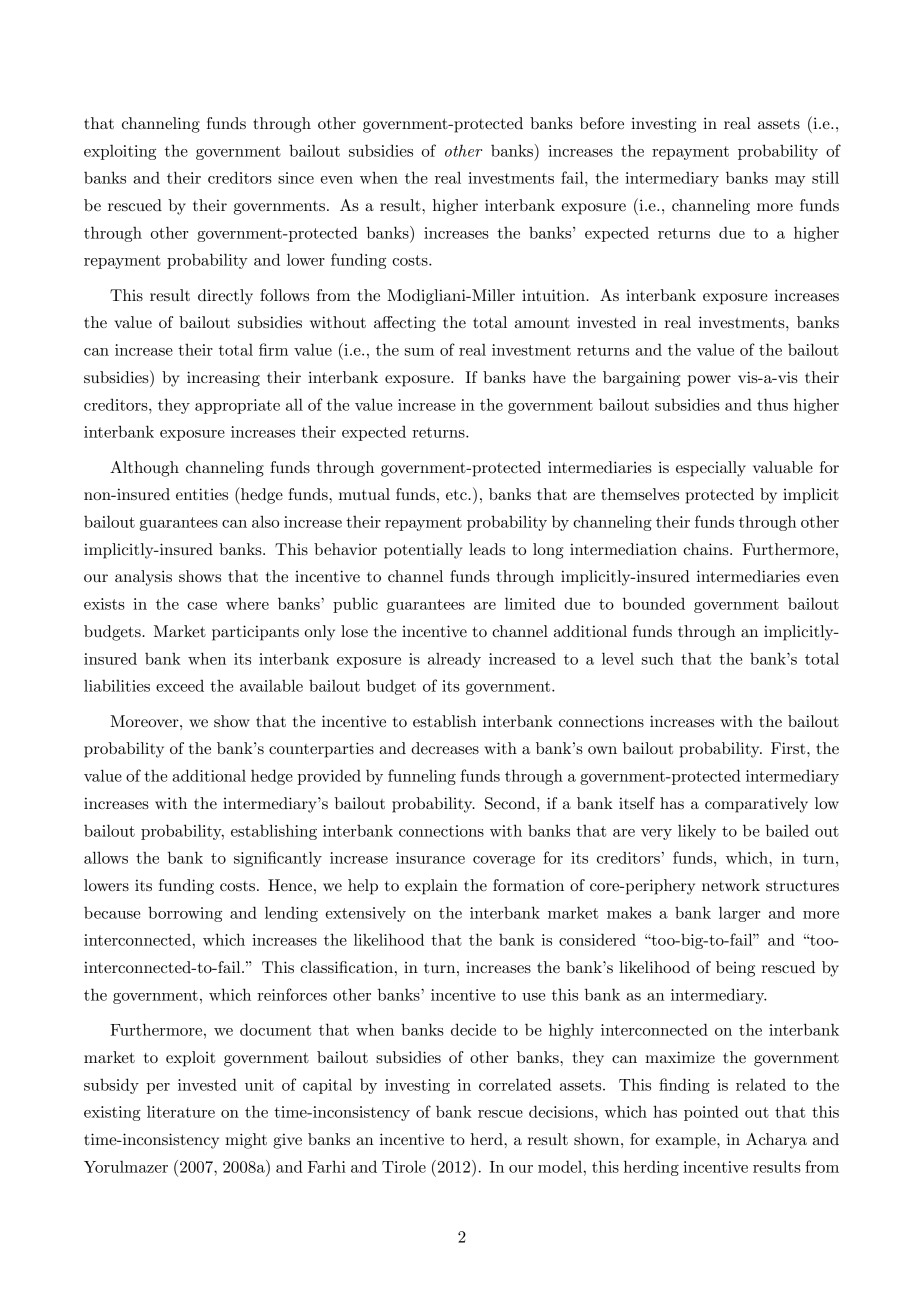 The image size is (924, 1308). What do you see at coordinates (602, 123) in the screenshot?
I see `before` at bounding box center [602, 123].
